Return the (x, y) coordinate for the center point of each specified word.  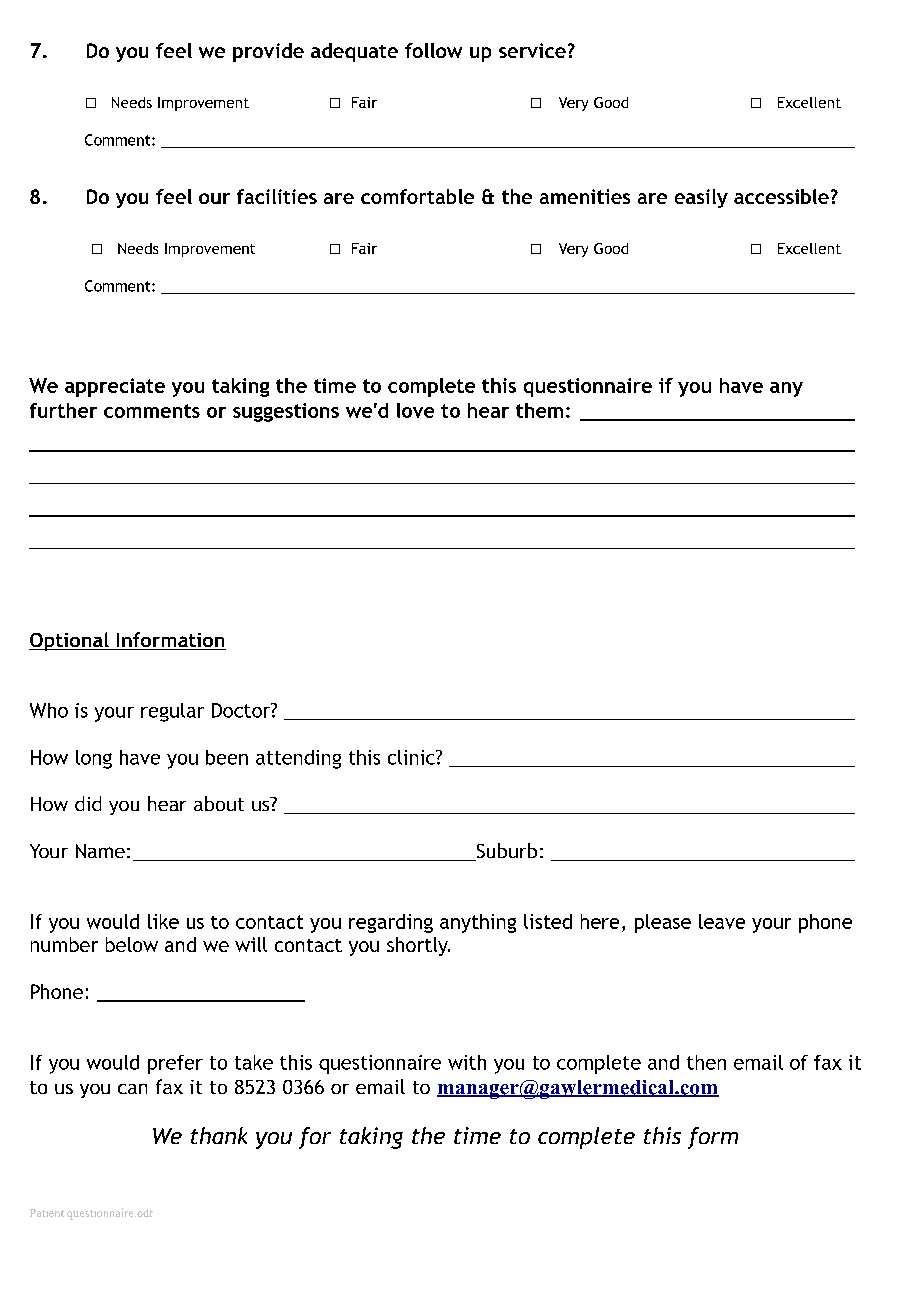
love (415, 410)
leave (722, 921)
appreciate (115, 387)
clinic (412, 757)
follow (433, 50)
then (706, 1062)
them (539, 410)
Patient (47, 1213)
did (88, 803)
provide (268, 52)
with (467, 1062)
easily (701, 198)
